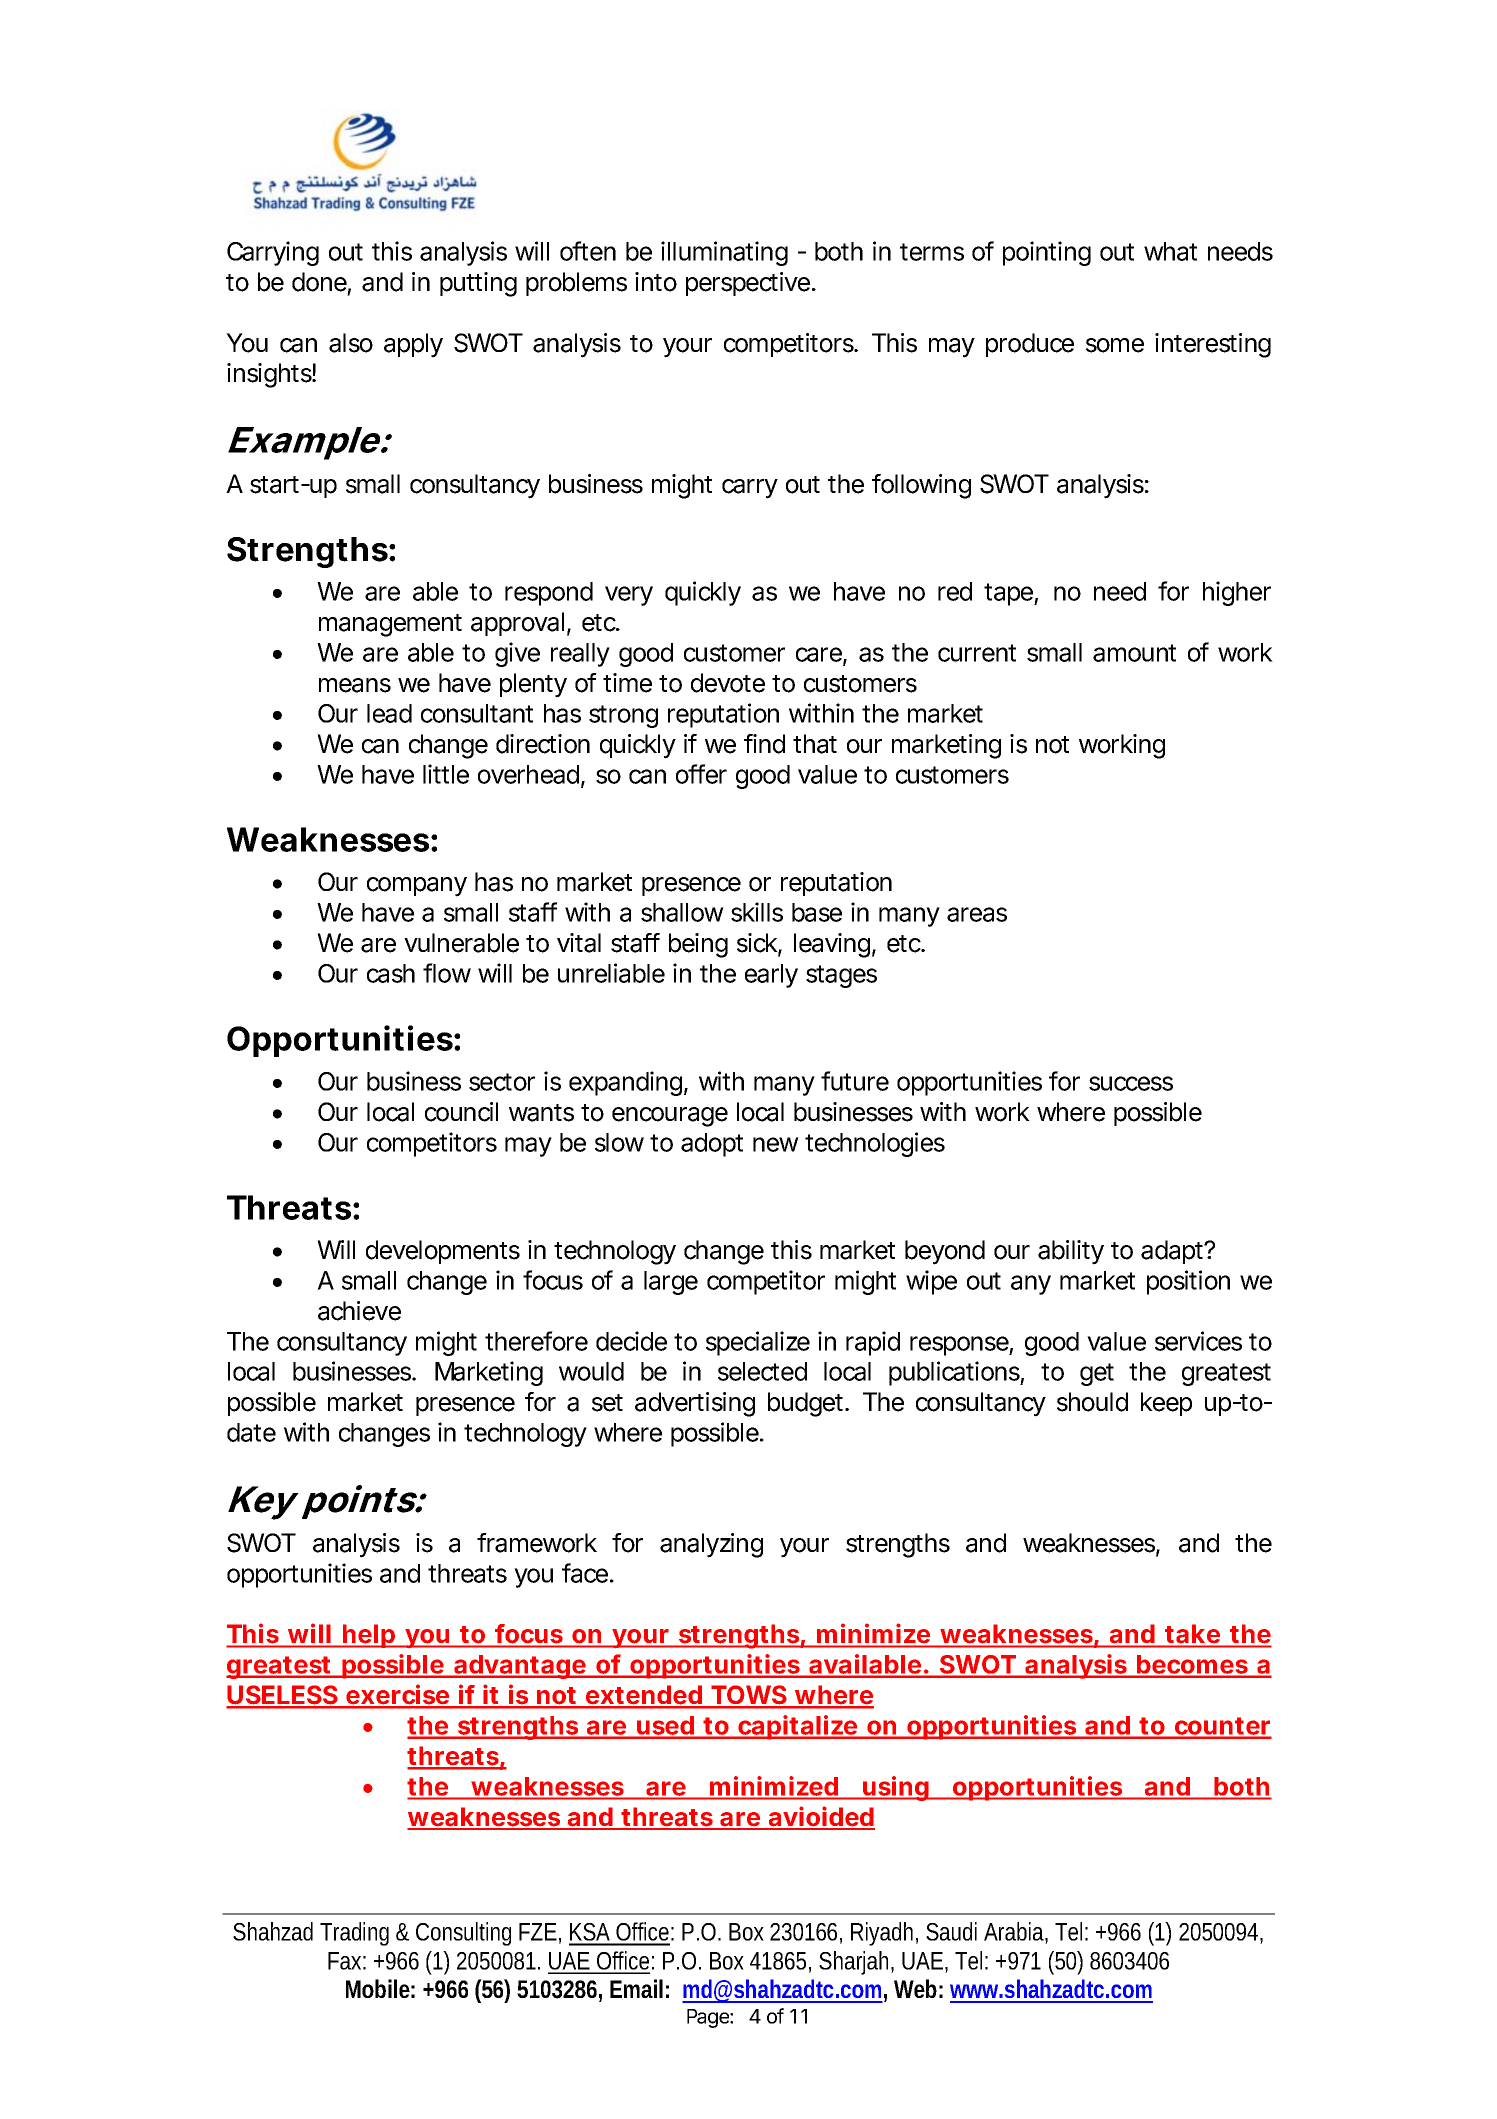  What do you see at coordinates (477, 713) in the screenshot?
I see `consultant` at bounding box center [477, 713].
